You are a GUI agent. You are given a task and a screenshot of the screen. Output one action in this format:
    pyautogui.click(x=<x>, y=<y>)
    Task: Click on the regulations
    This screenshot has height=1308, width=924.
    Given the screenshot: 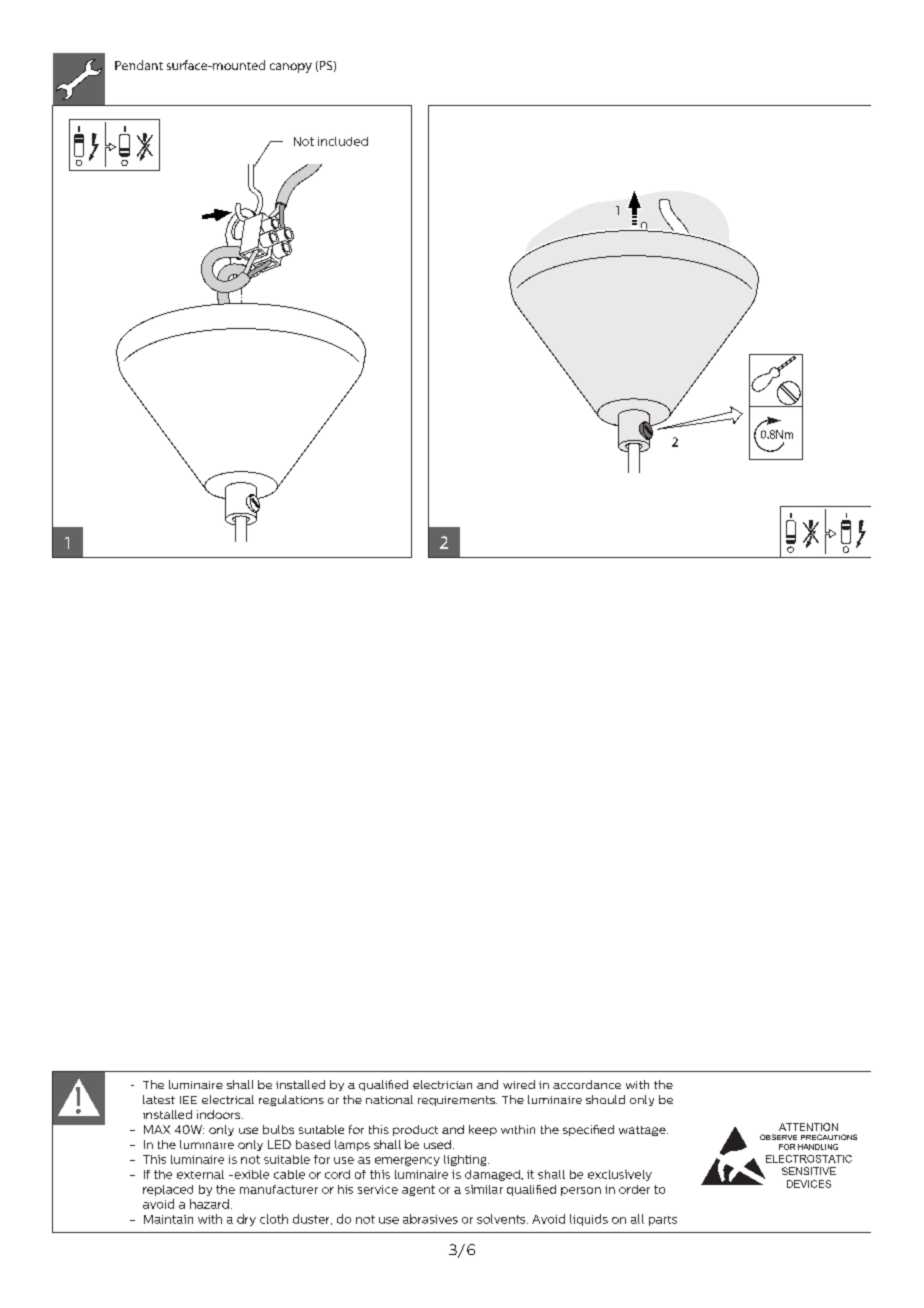 What is the action you would take?
    pyautogui.click(x=291, y=1100)
